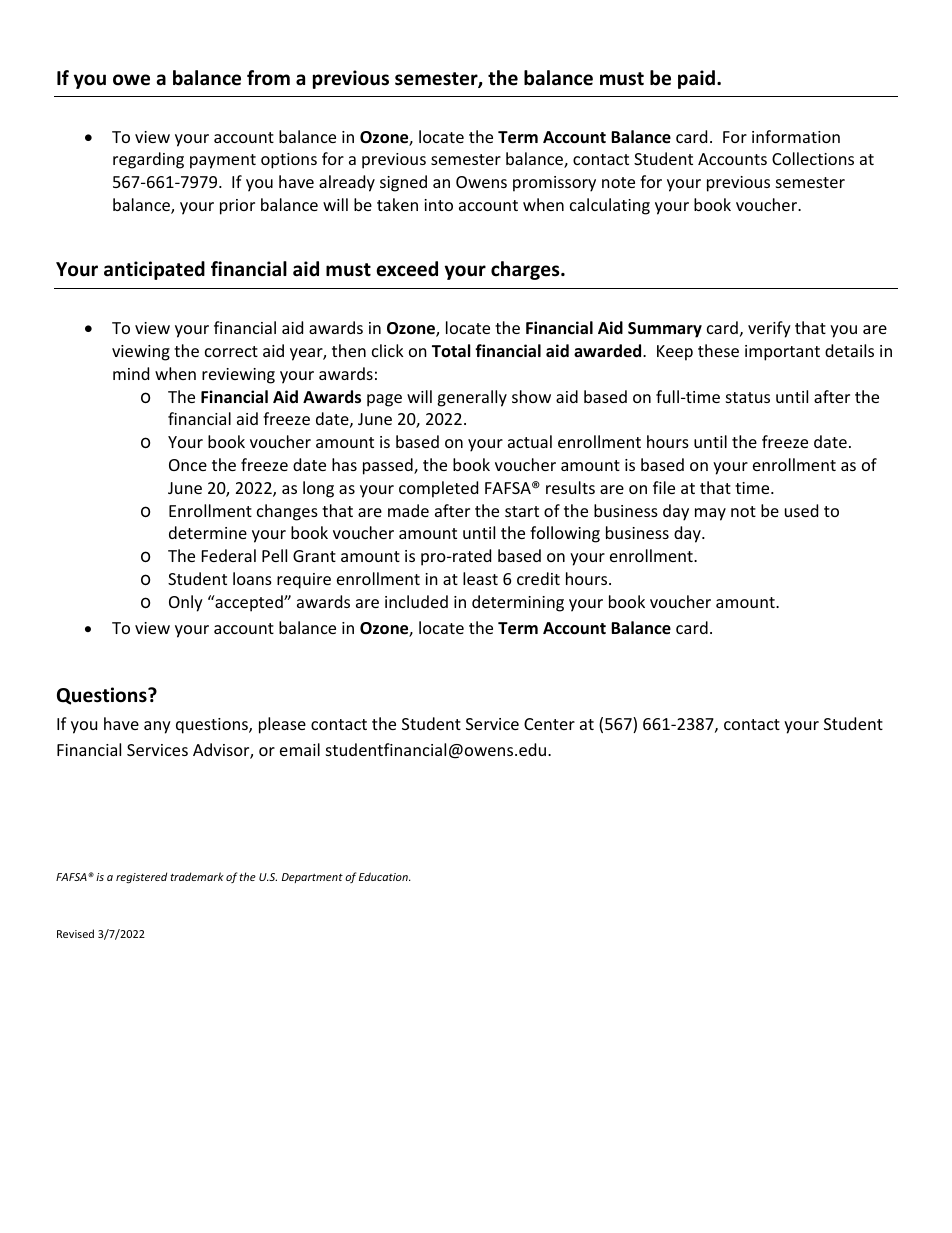  What do you see at coordinates (384, 876) in the screenshot?
I see `Education` at bounding box center [384, 876].
